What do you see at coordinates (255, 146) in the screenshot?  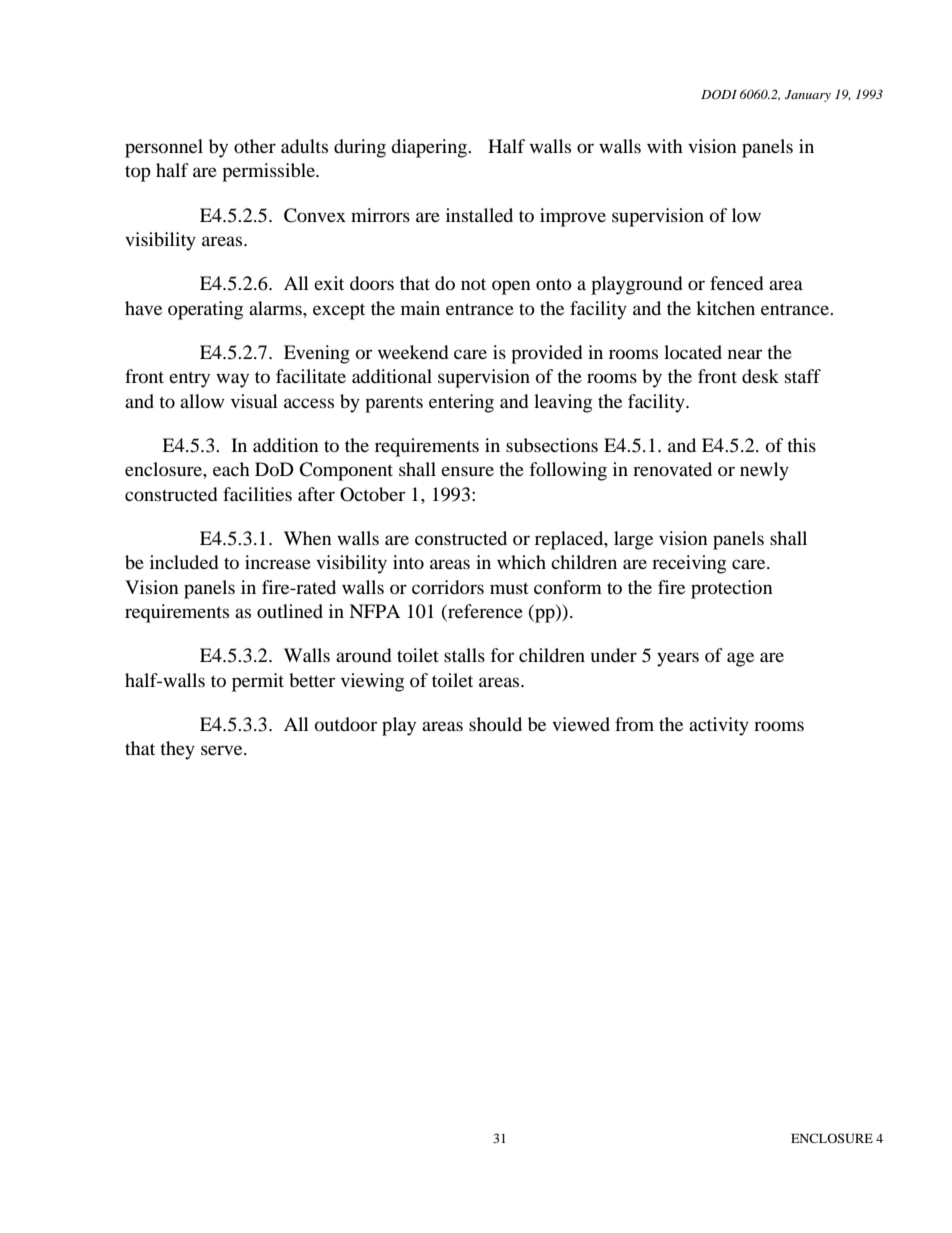 I see `other` at bounding box center [255, 146].
